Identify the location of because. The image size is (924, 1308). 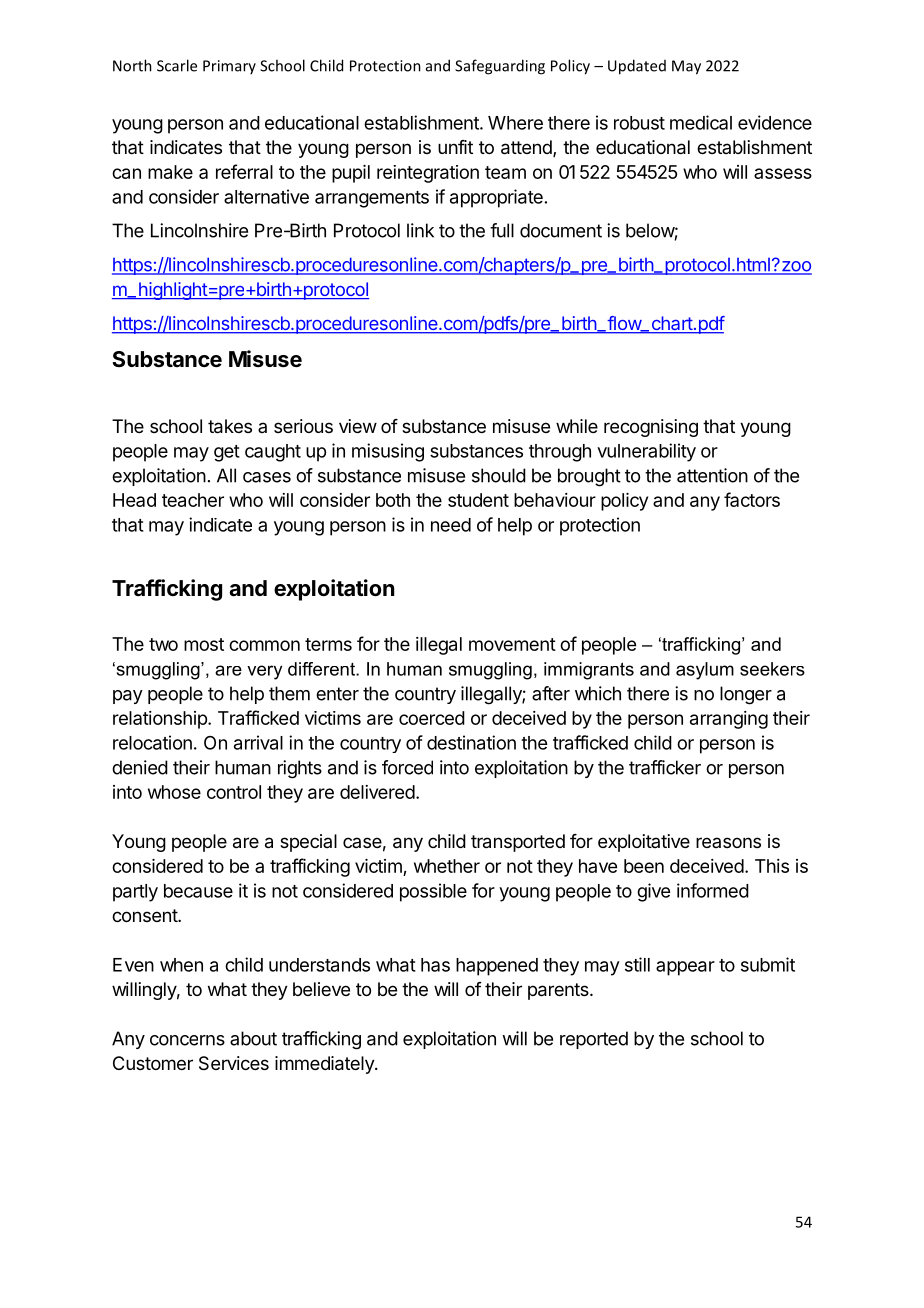
(198, 891).
